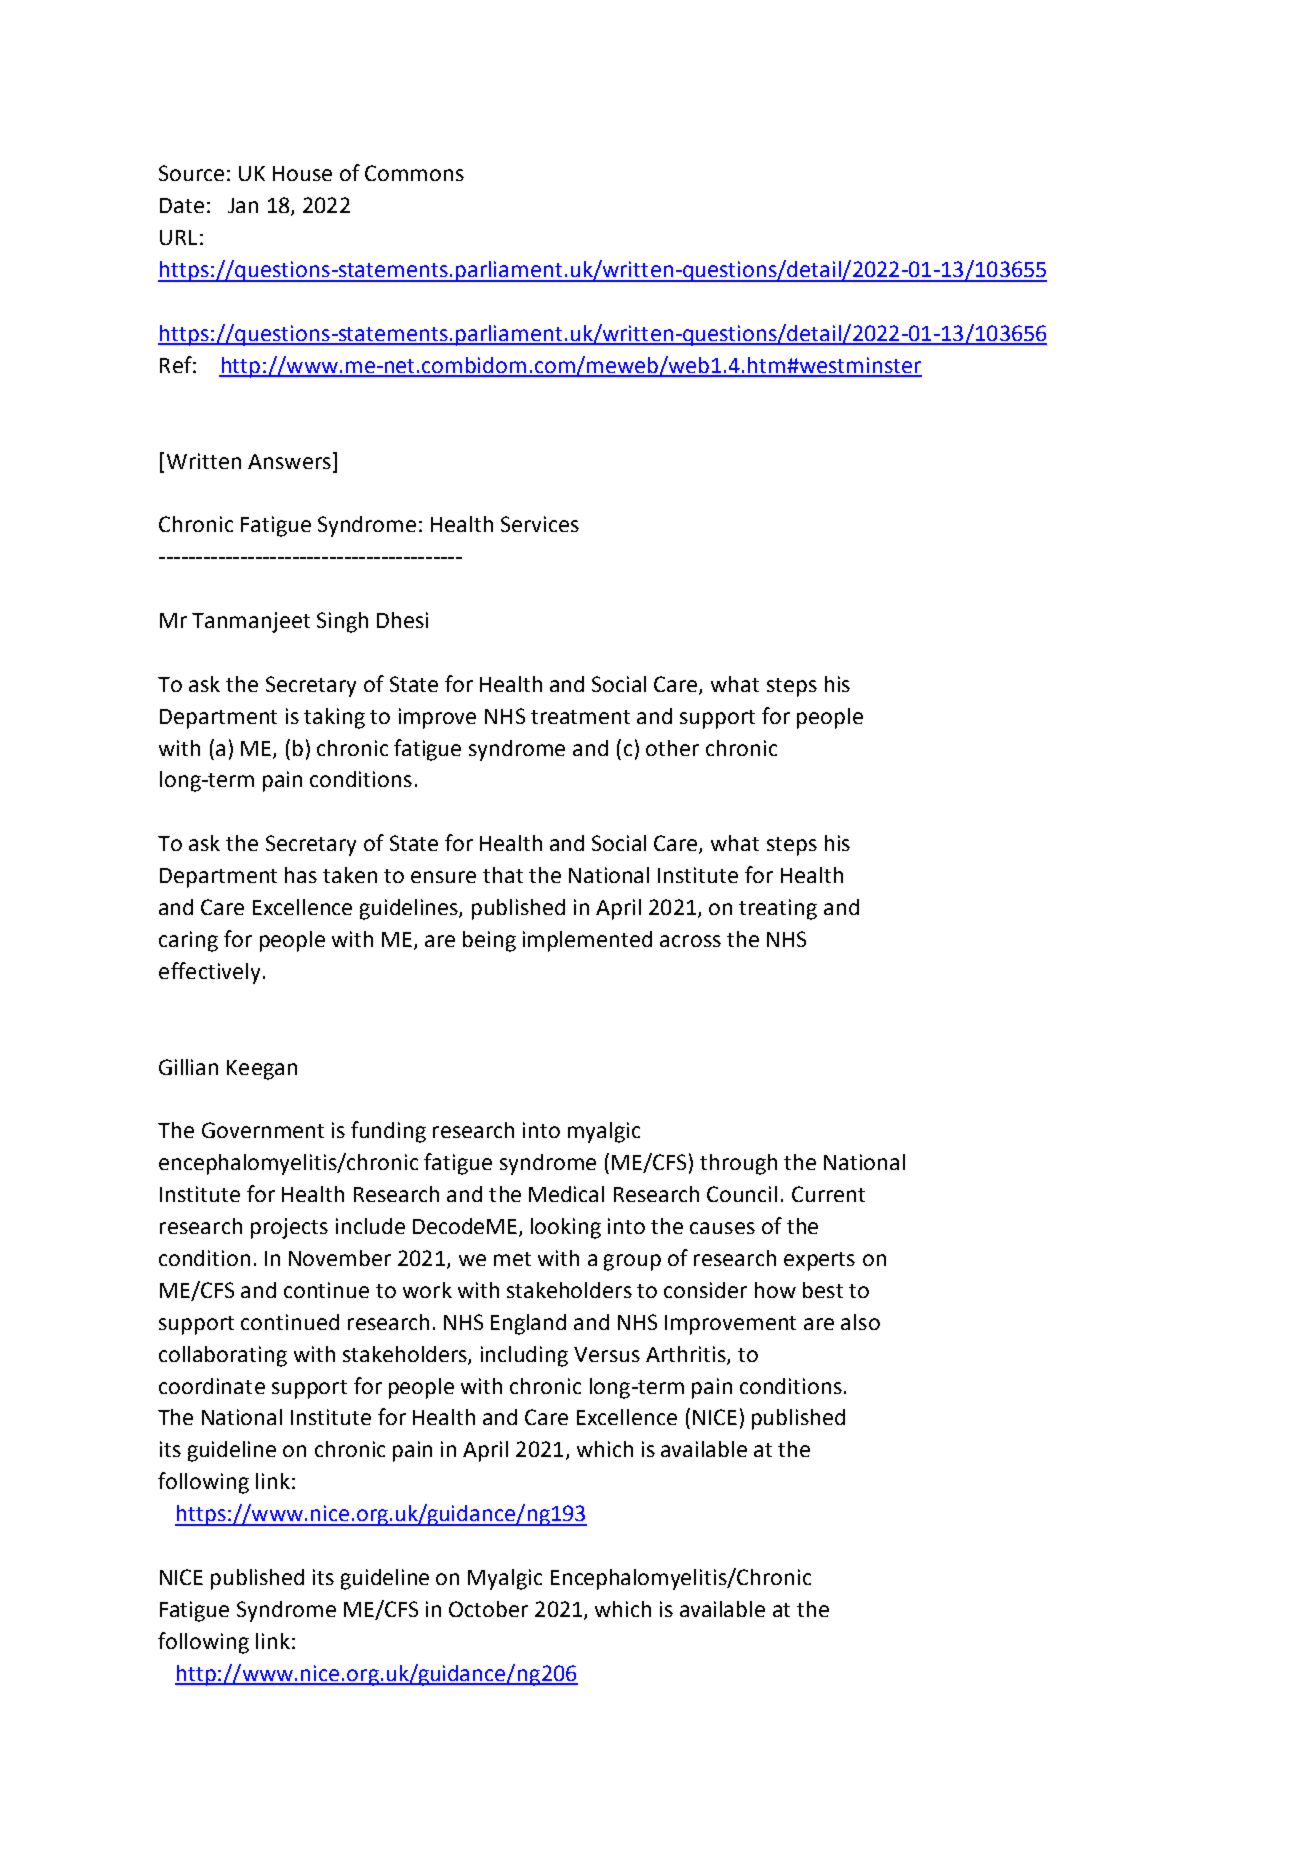 This screenshot has height=1853, width=1310. Describe the element at coordinates (301, 875) in the screenshot. I see `has` at that location.
